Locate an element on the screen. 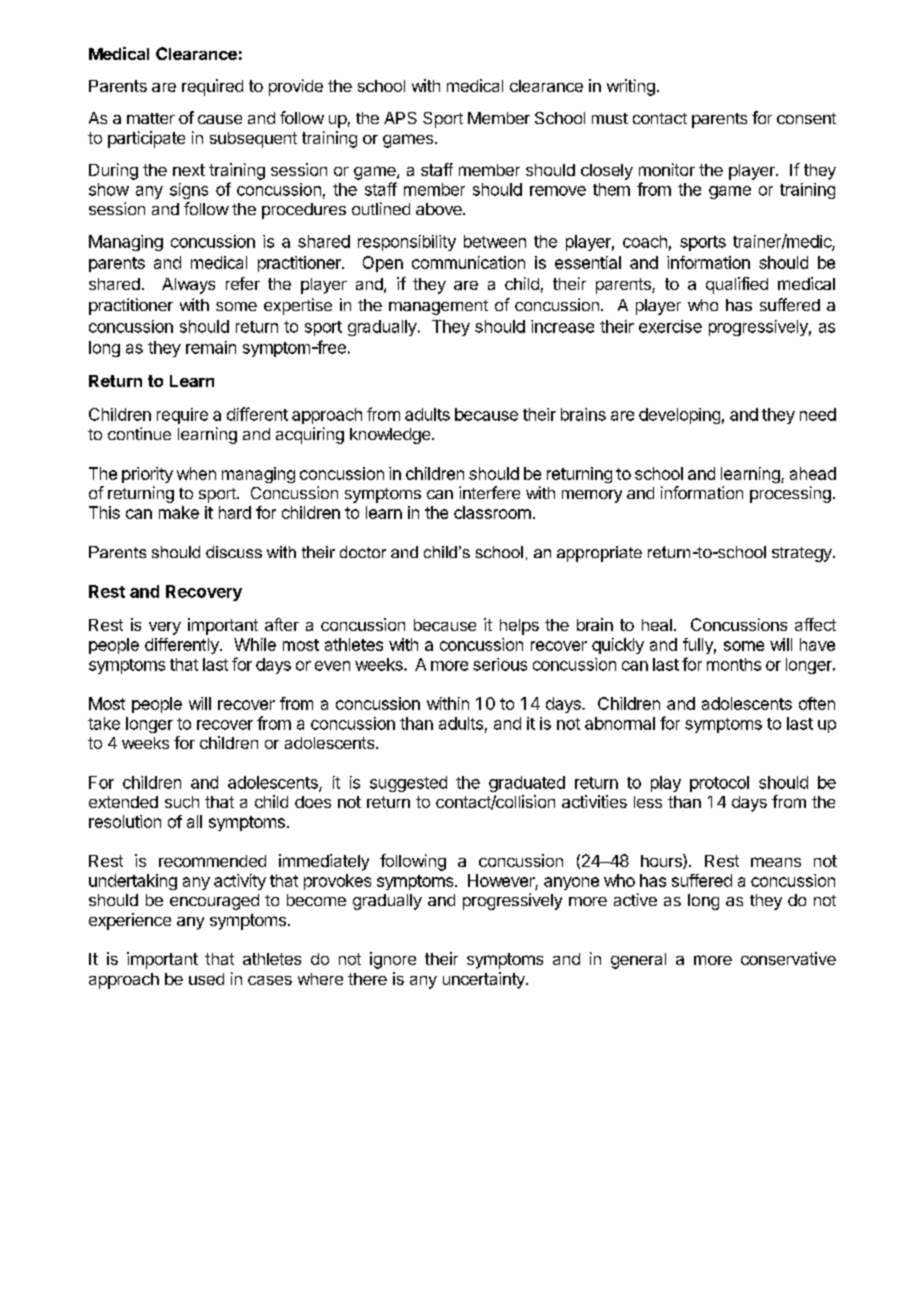 The image size is (924, 1308). months is located at coordinates (734, 664).
